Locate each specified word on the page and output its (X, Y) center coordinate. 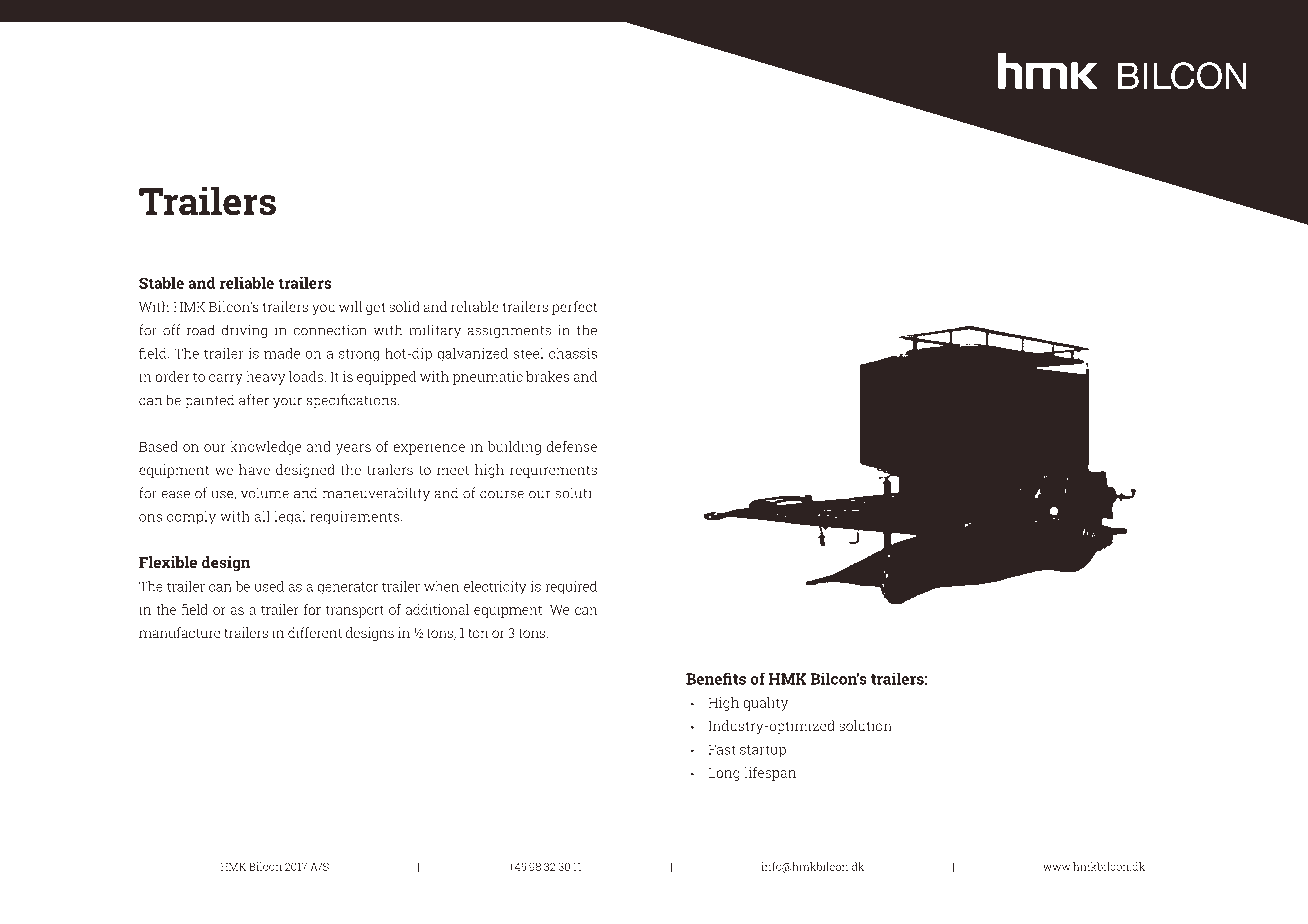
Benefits (716, 679)
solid (404, 306)
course (502, 494)
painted (209, 401)
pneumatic (488, 378)
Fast (721, 749)
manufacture (179, 632)
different (315, 632)
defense (572, 446)
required (571, 588)
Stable (161, 283)
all (262, 516)
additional (437, 609)
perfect (574, 308)
